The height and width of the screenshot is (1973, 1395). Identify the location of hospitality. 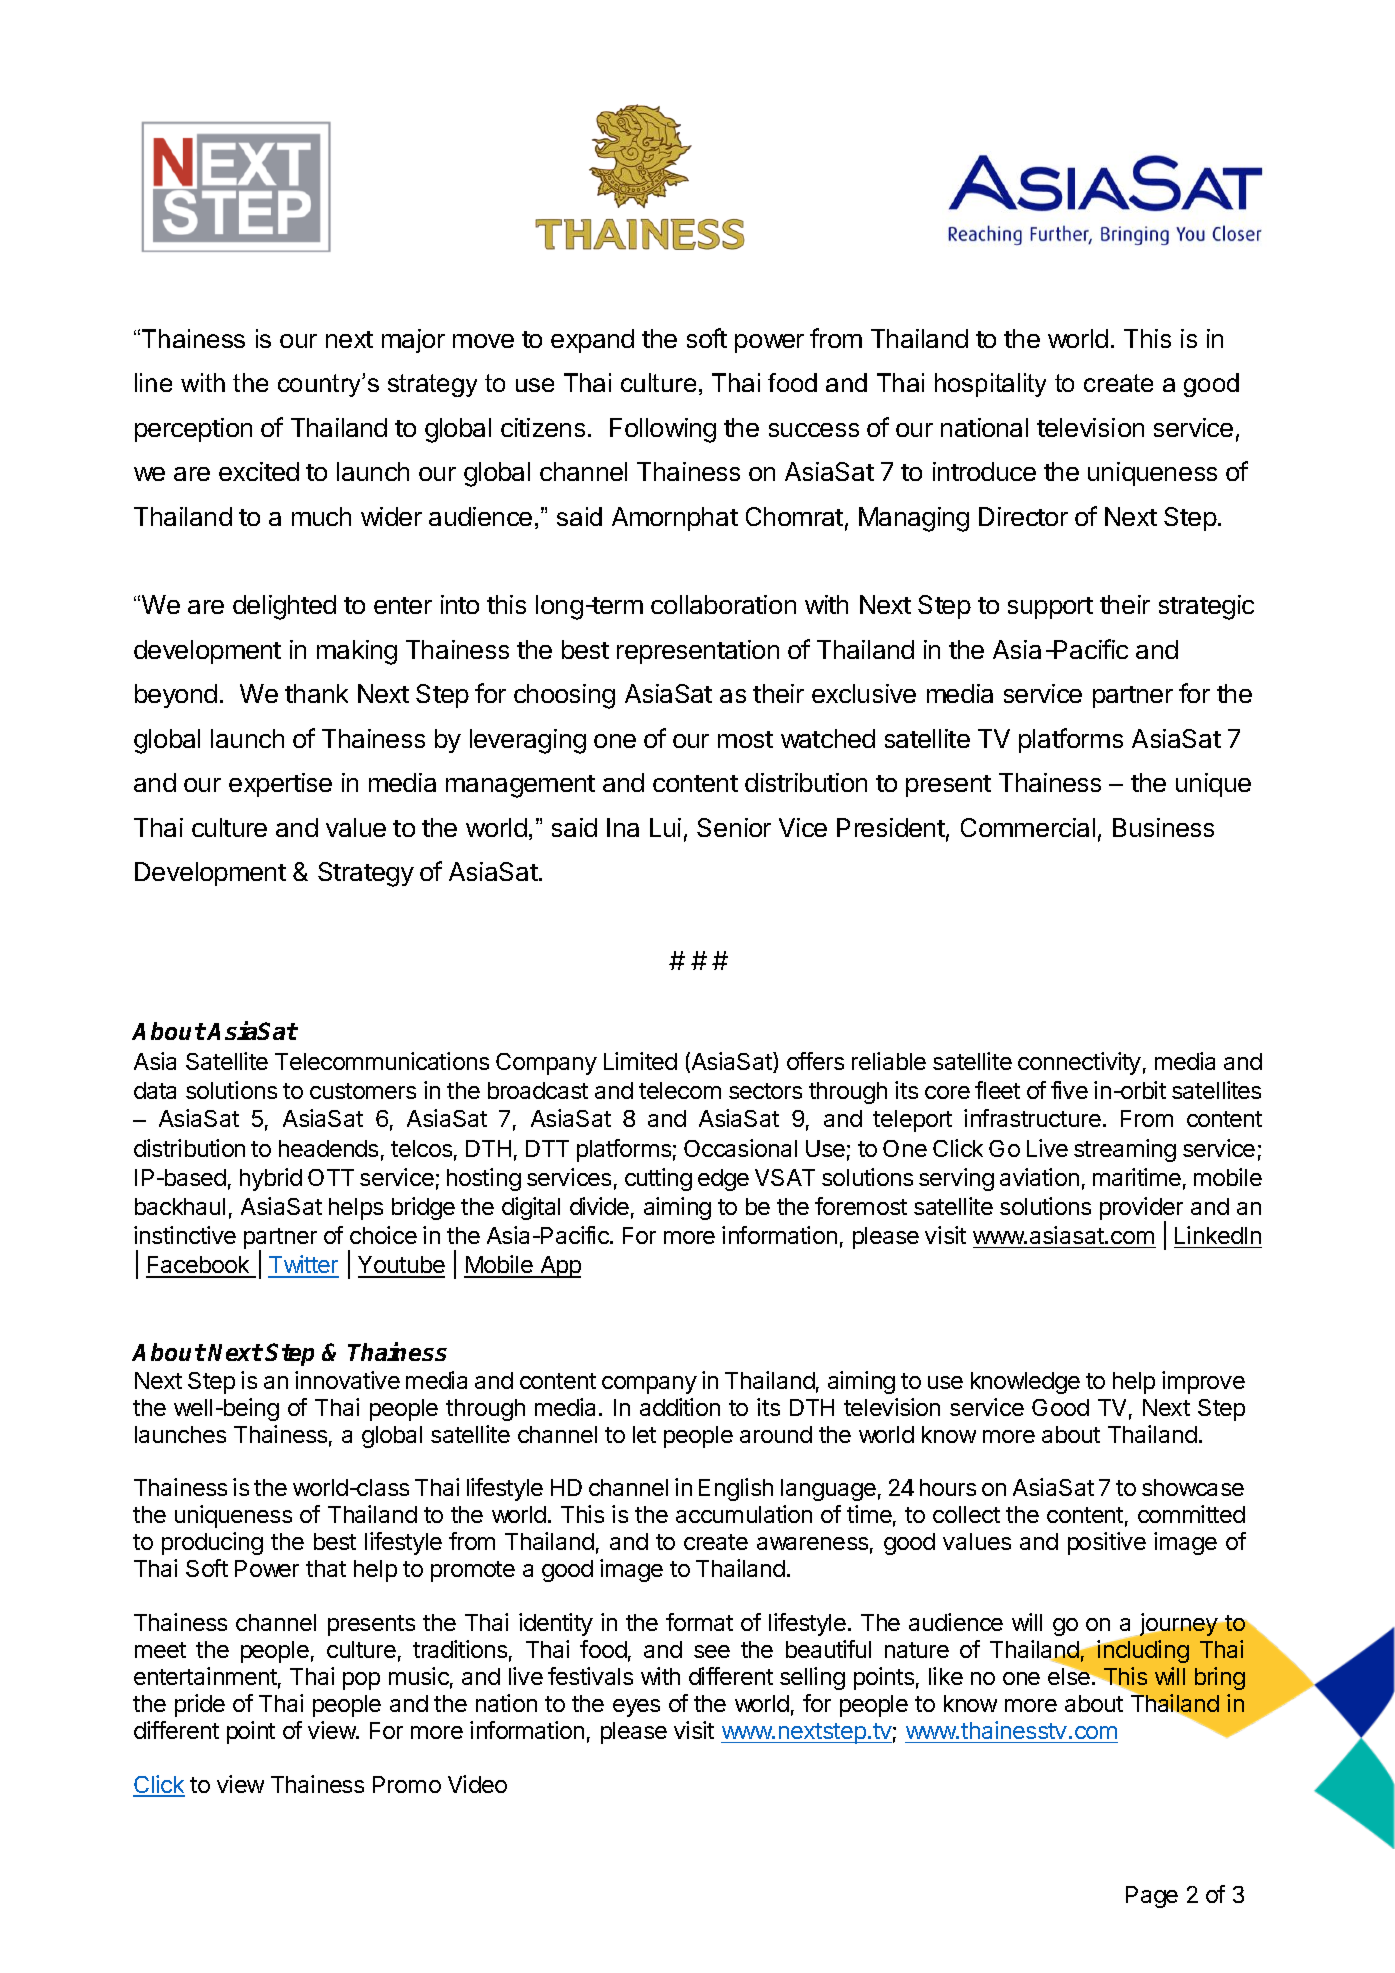
(990, 385).
